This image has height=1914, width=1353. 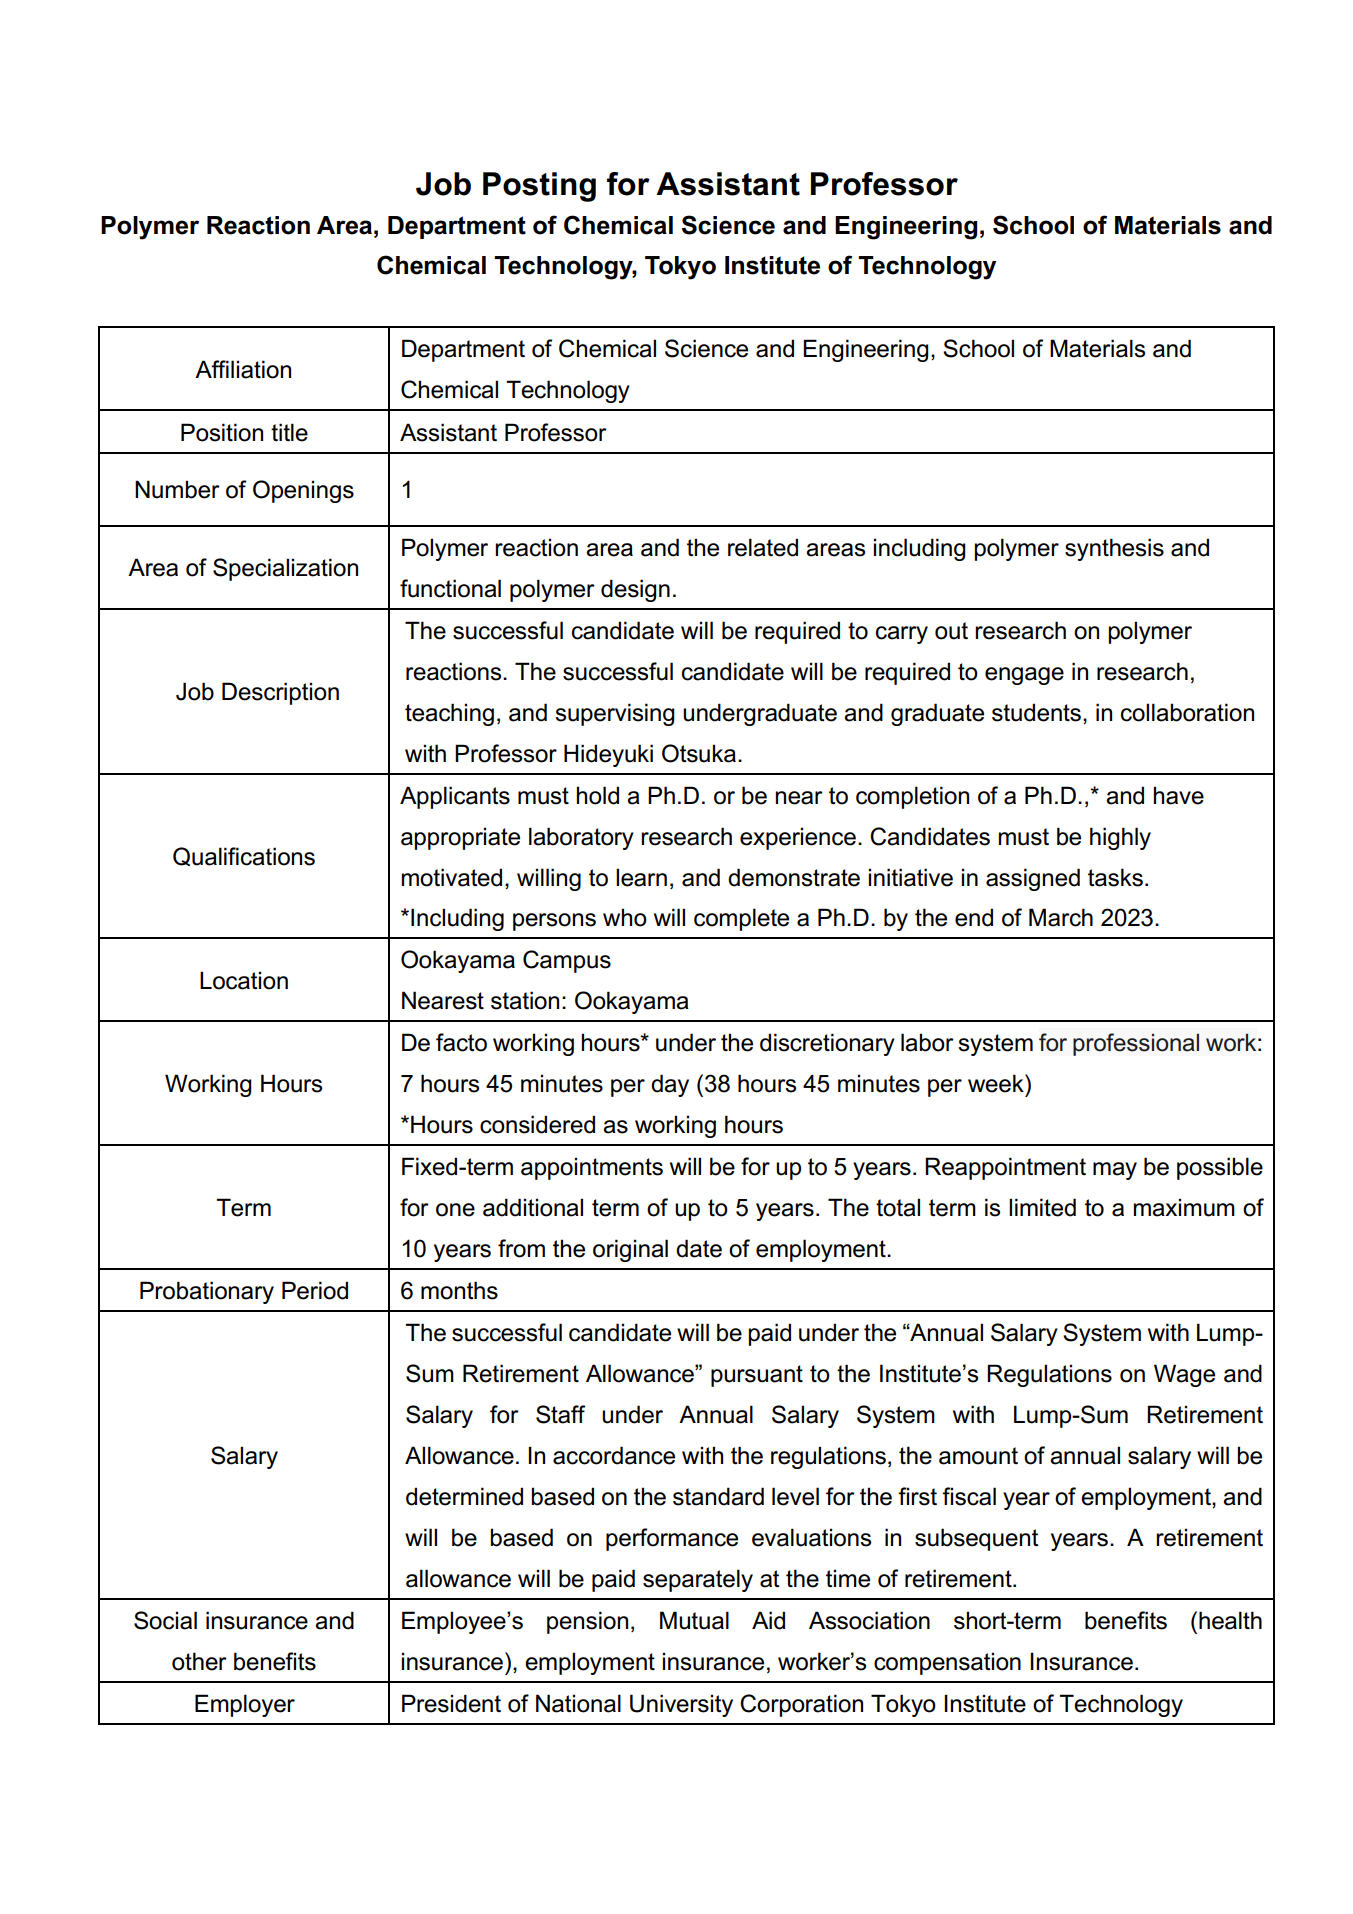 I want to click on health, so click(x=1230, y=1620).
